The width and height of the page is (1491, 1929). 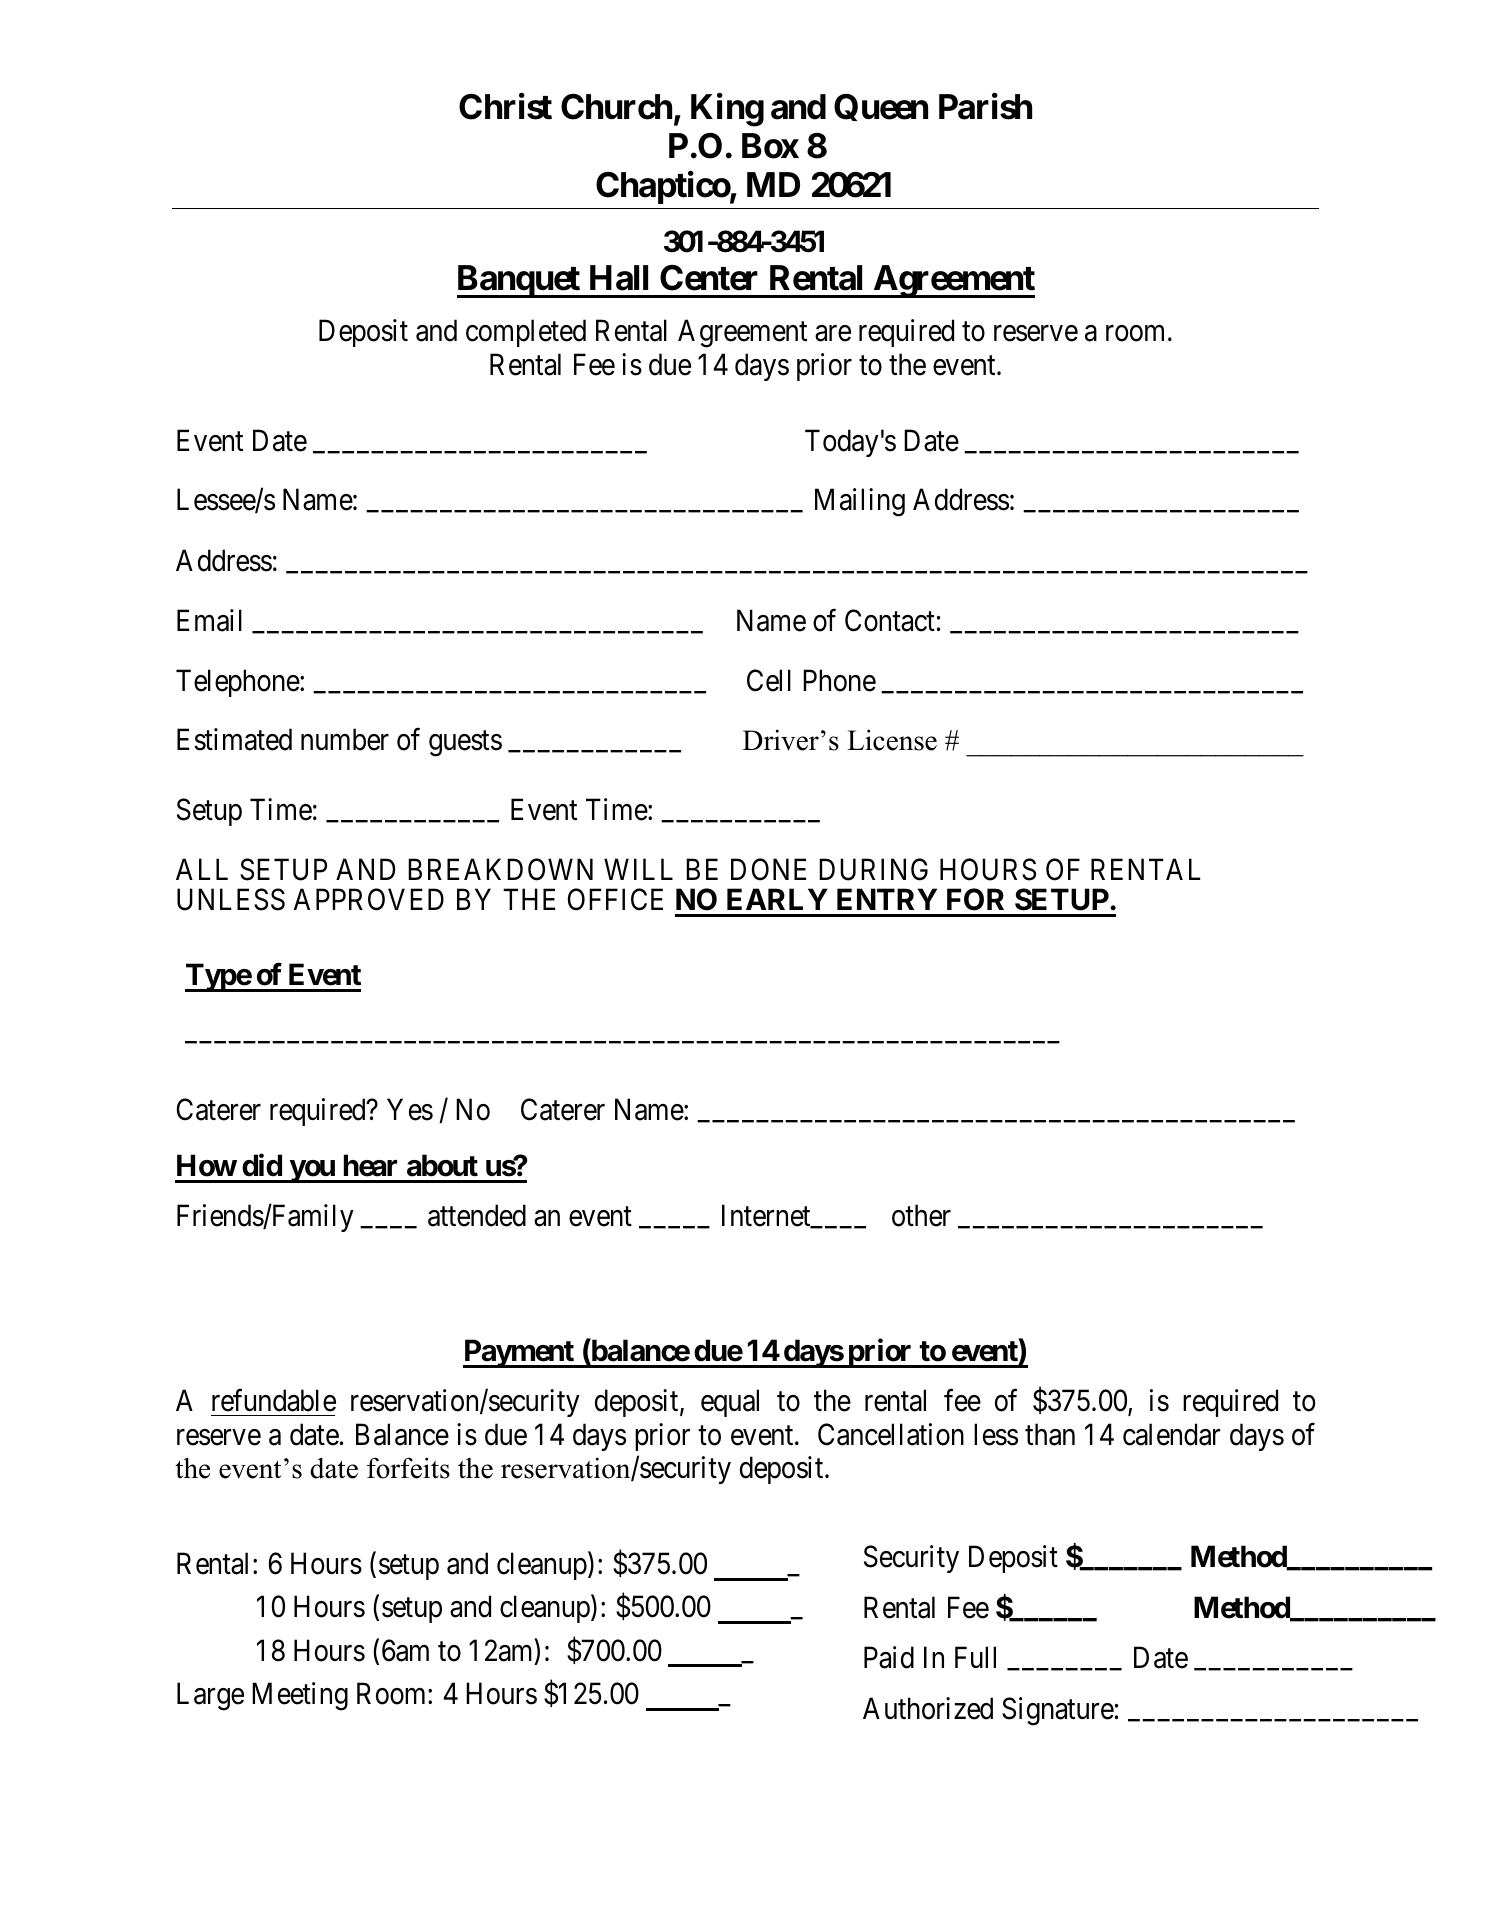 I want to click on WILL, so click(x=638, y=869).
